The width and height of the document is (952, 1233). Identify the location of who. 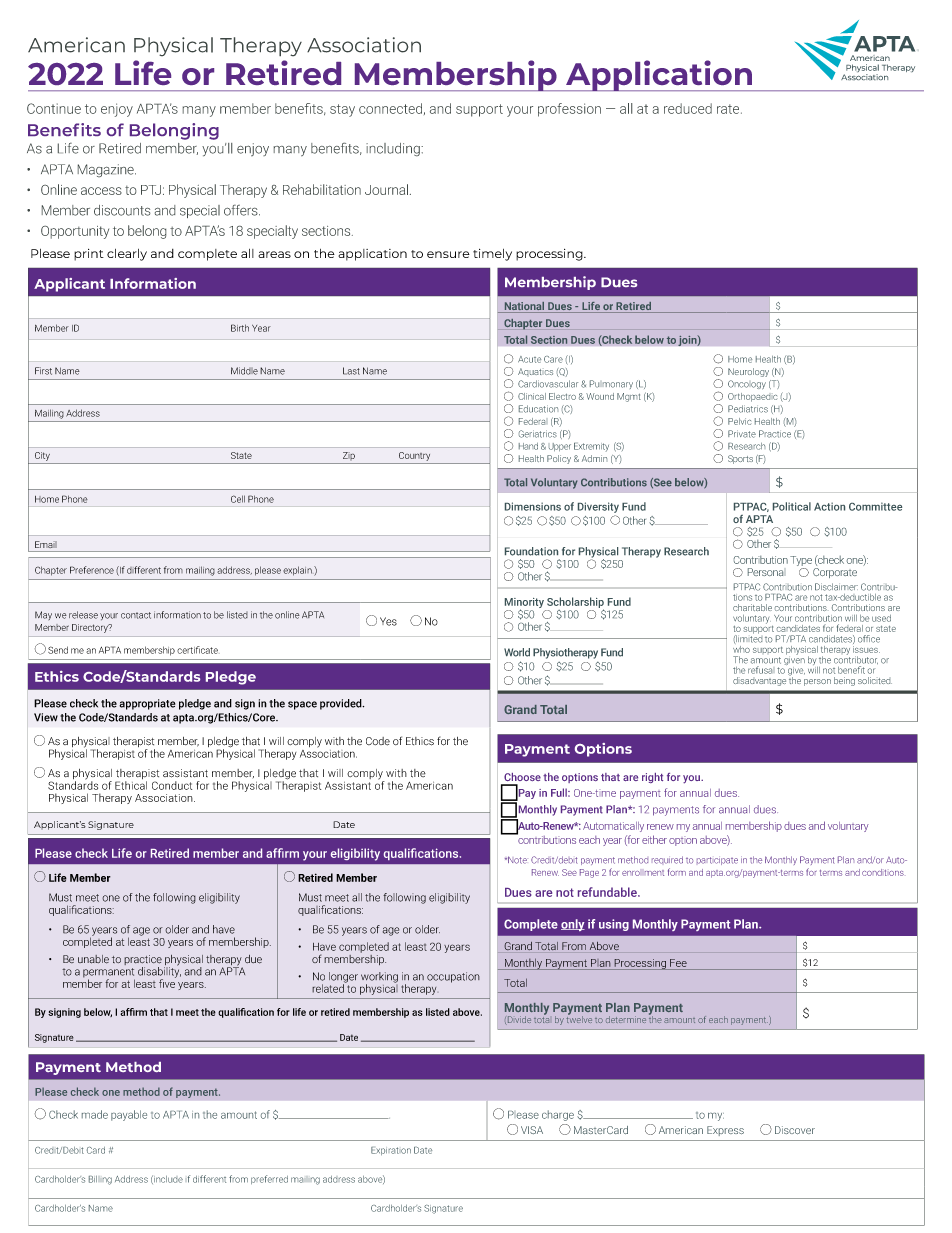
(741, 649).
